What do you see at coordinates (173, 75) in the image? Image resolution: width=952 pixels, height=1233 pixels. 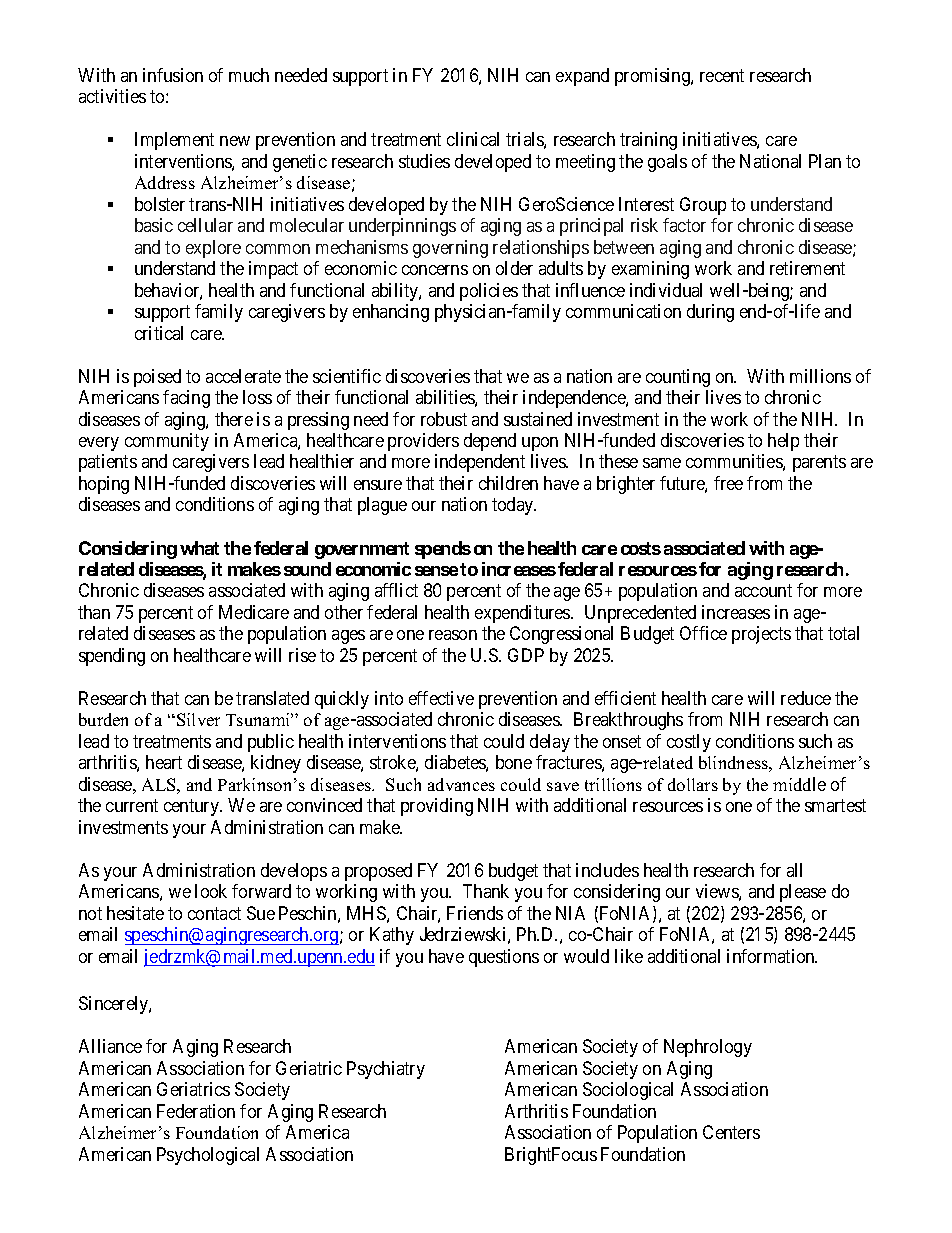 I see `infusion` at bounding box center [173, 75].
